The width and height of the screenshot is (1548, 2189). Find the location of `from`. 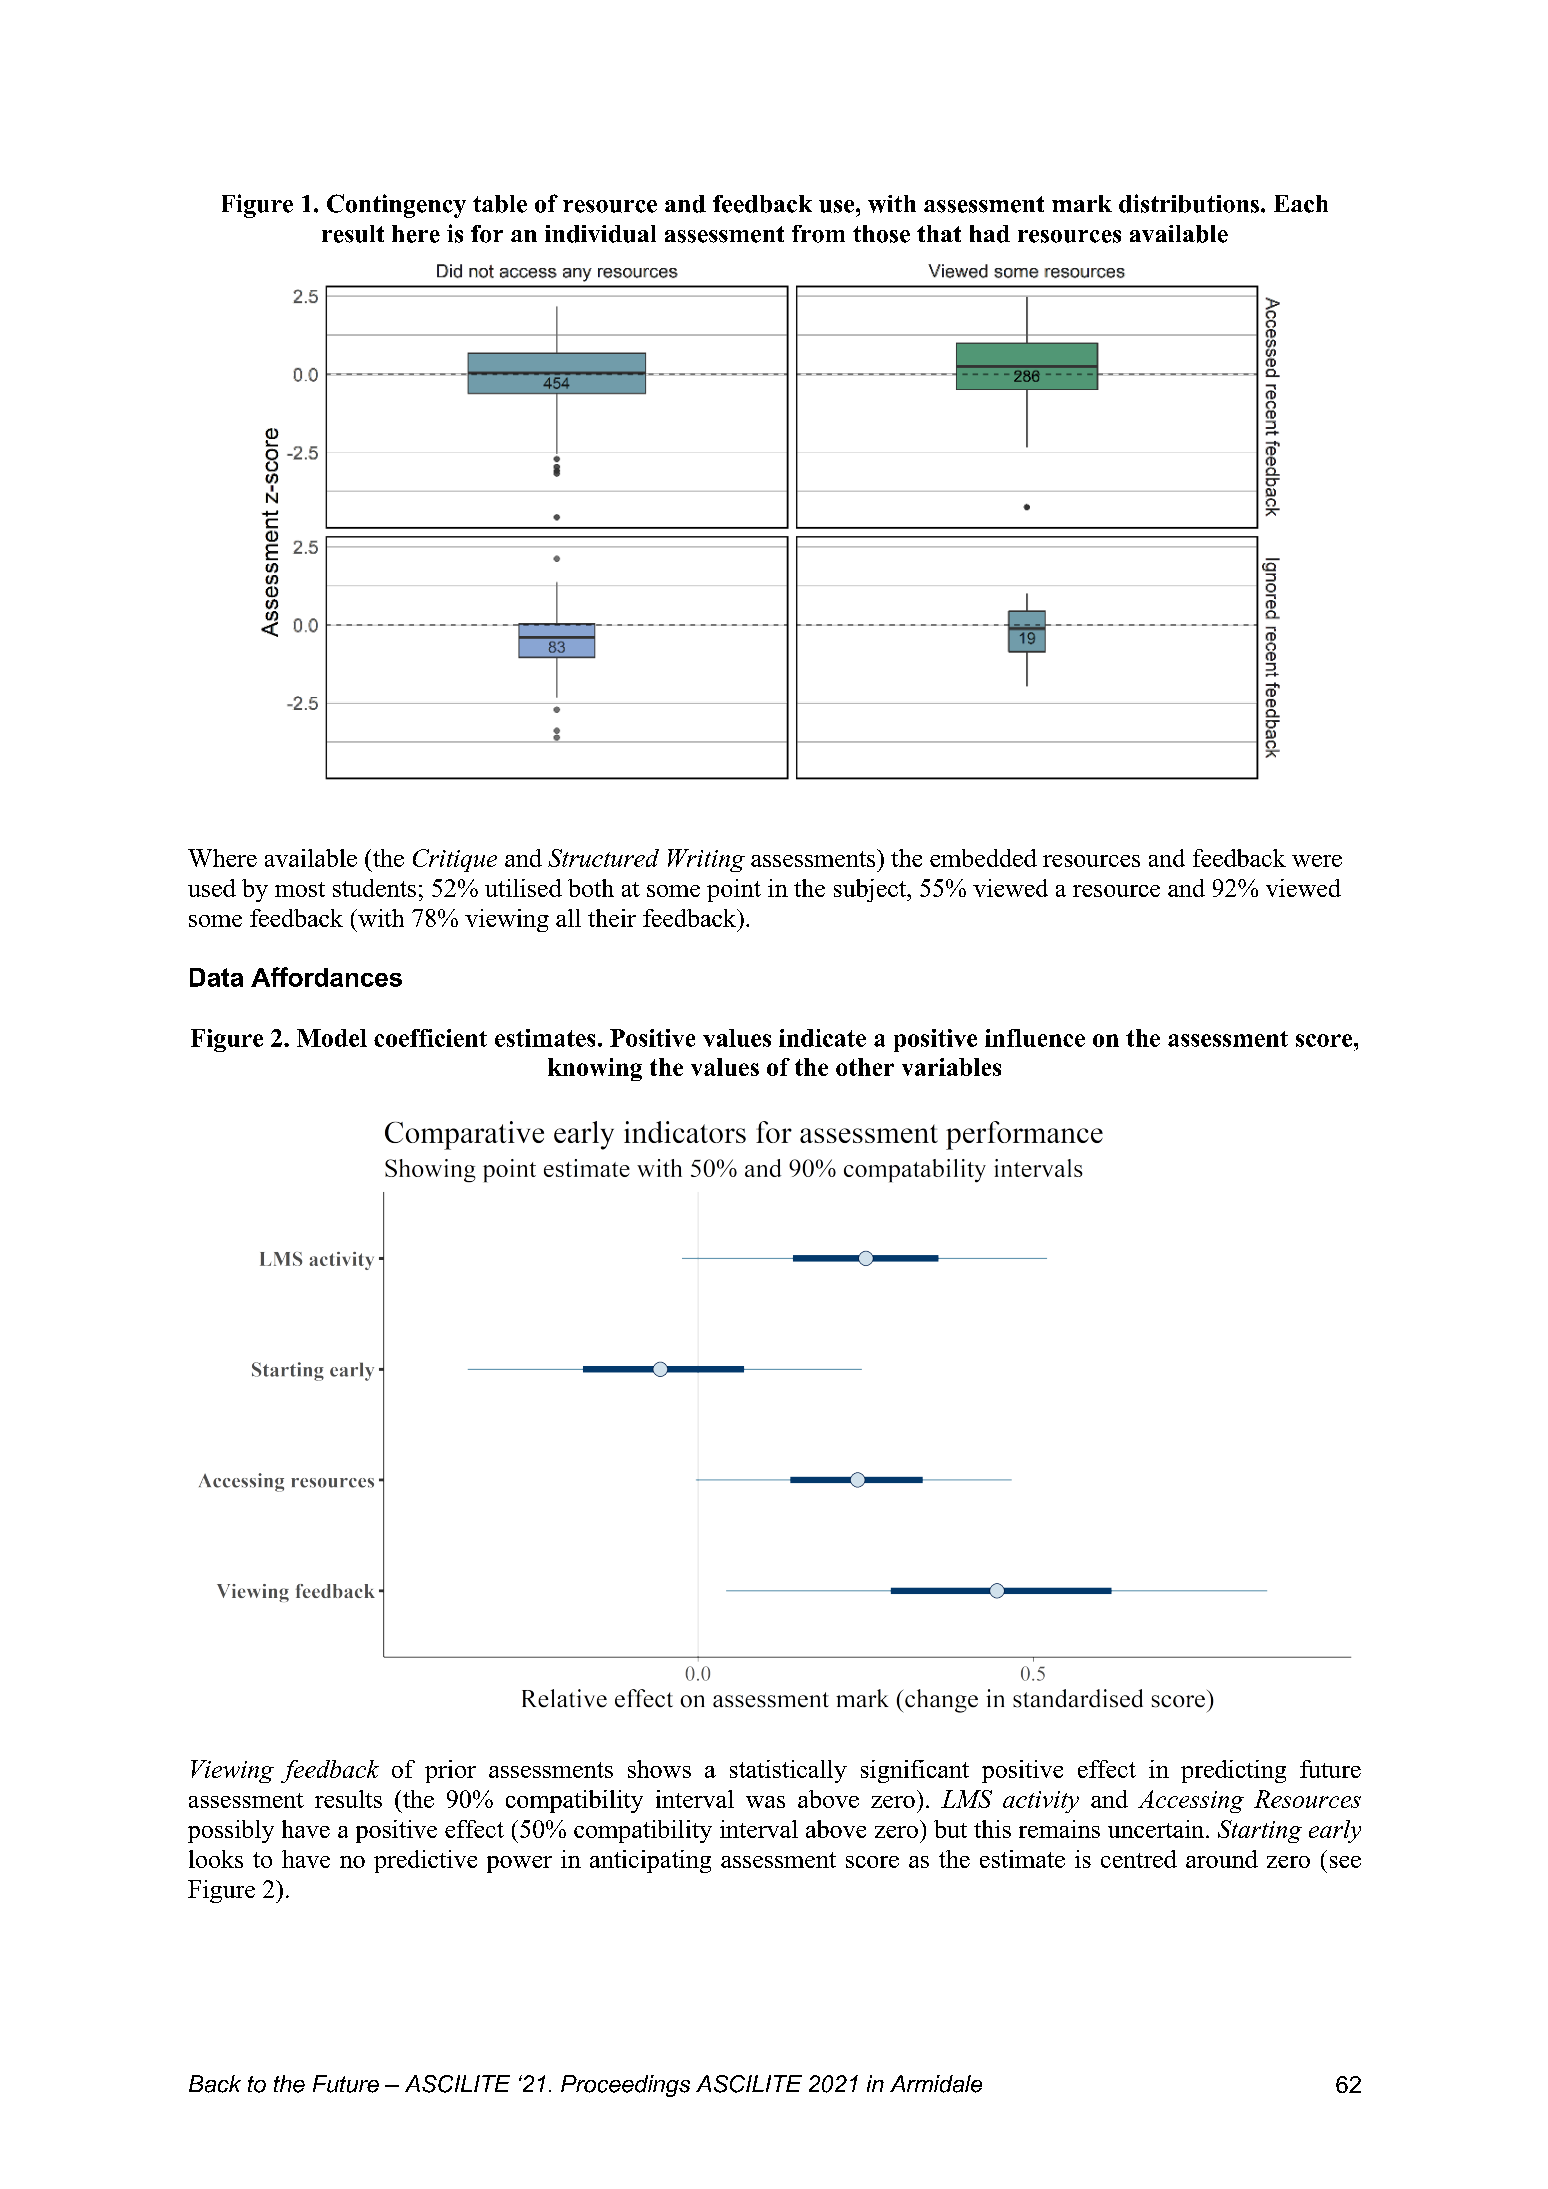

from is located at coordinates (818, 234).
